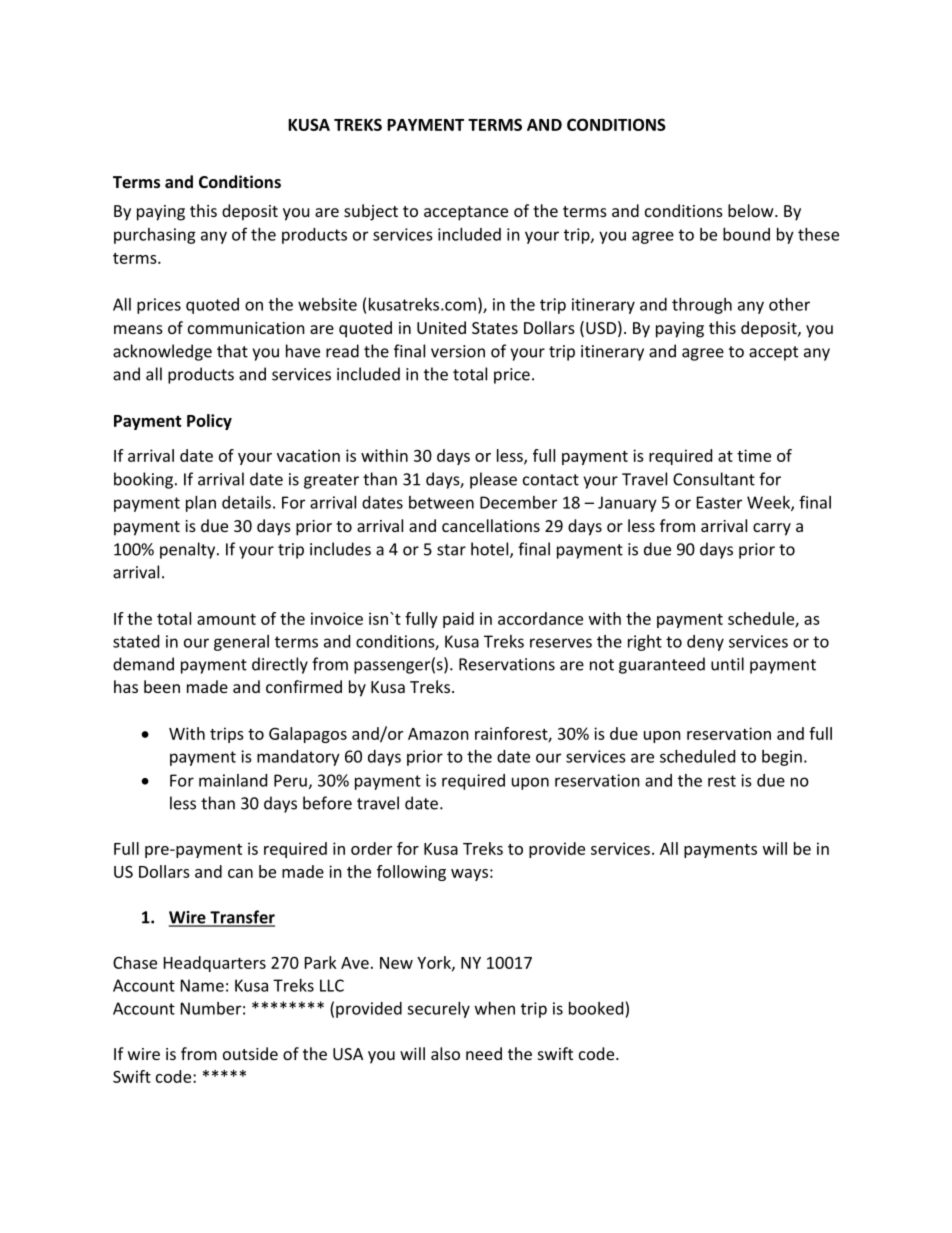 This screenshot has width=952, height=1233. Describe the element at coordinates (241, 918) in the screenshot. I see `Transfer` at that location.
